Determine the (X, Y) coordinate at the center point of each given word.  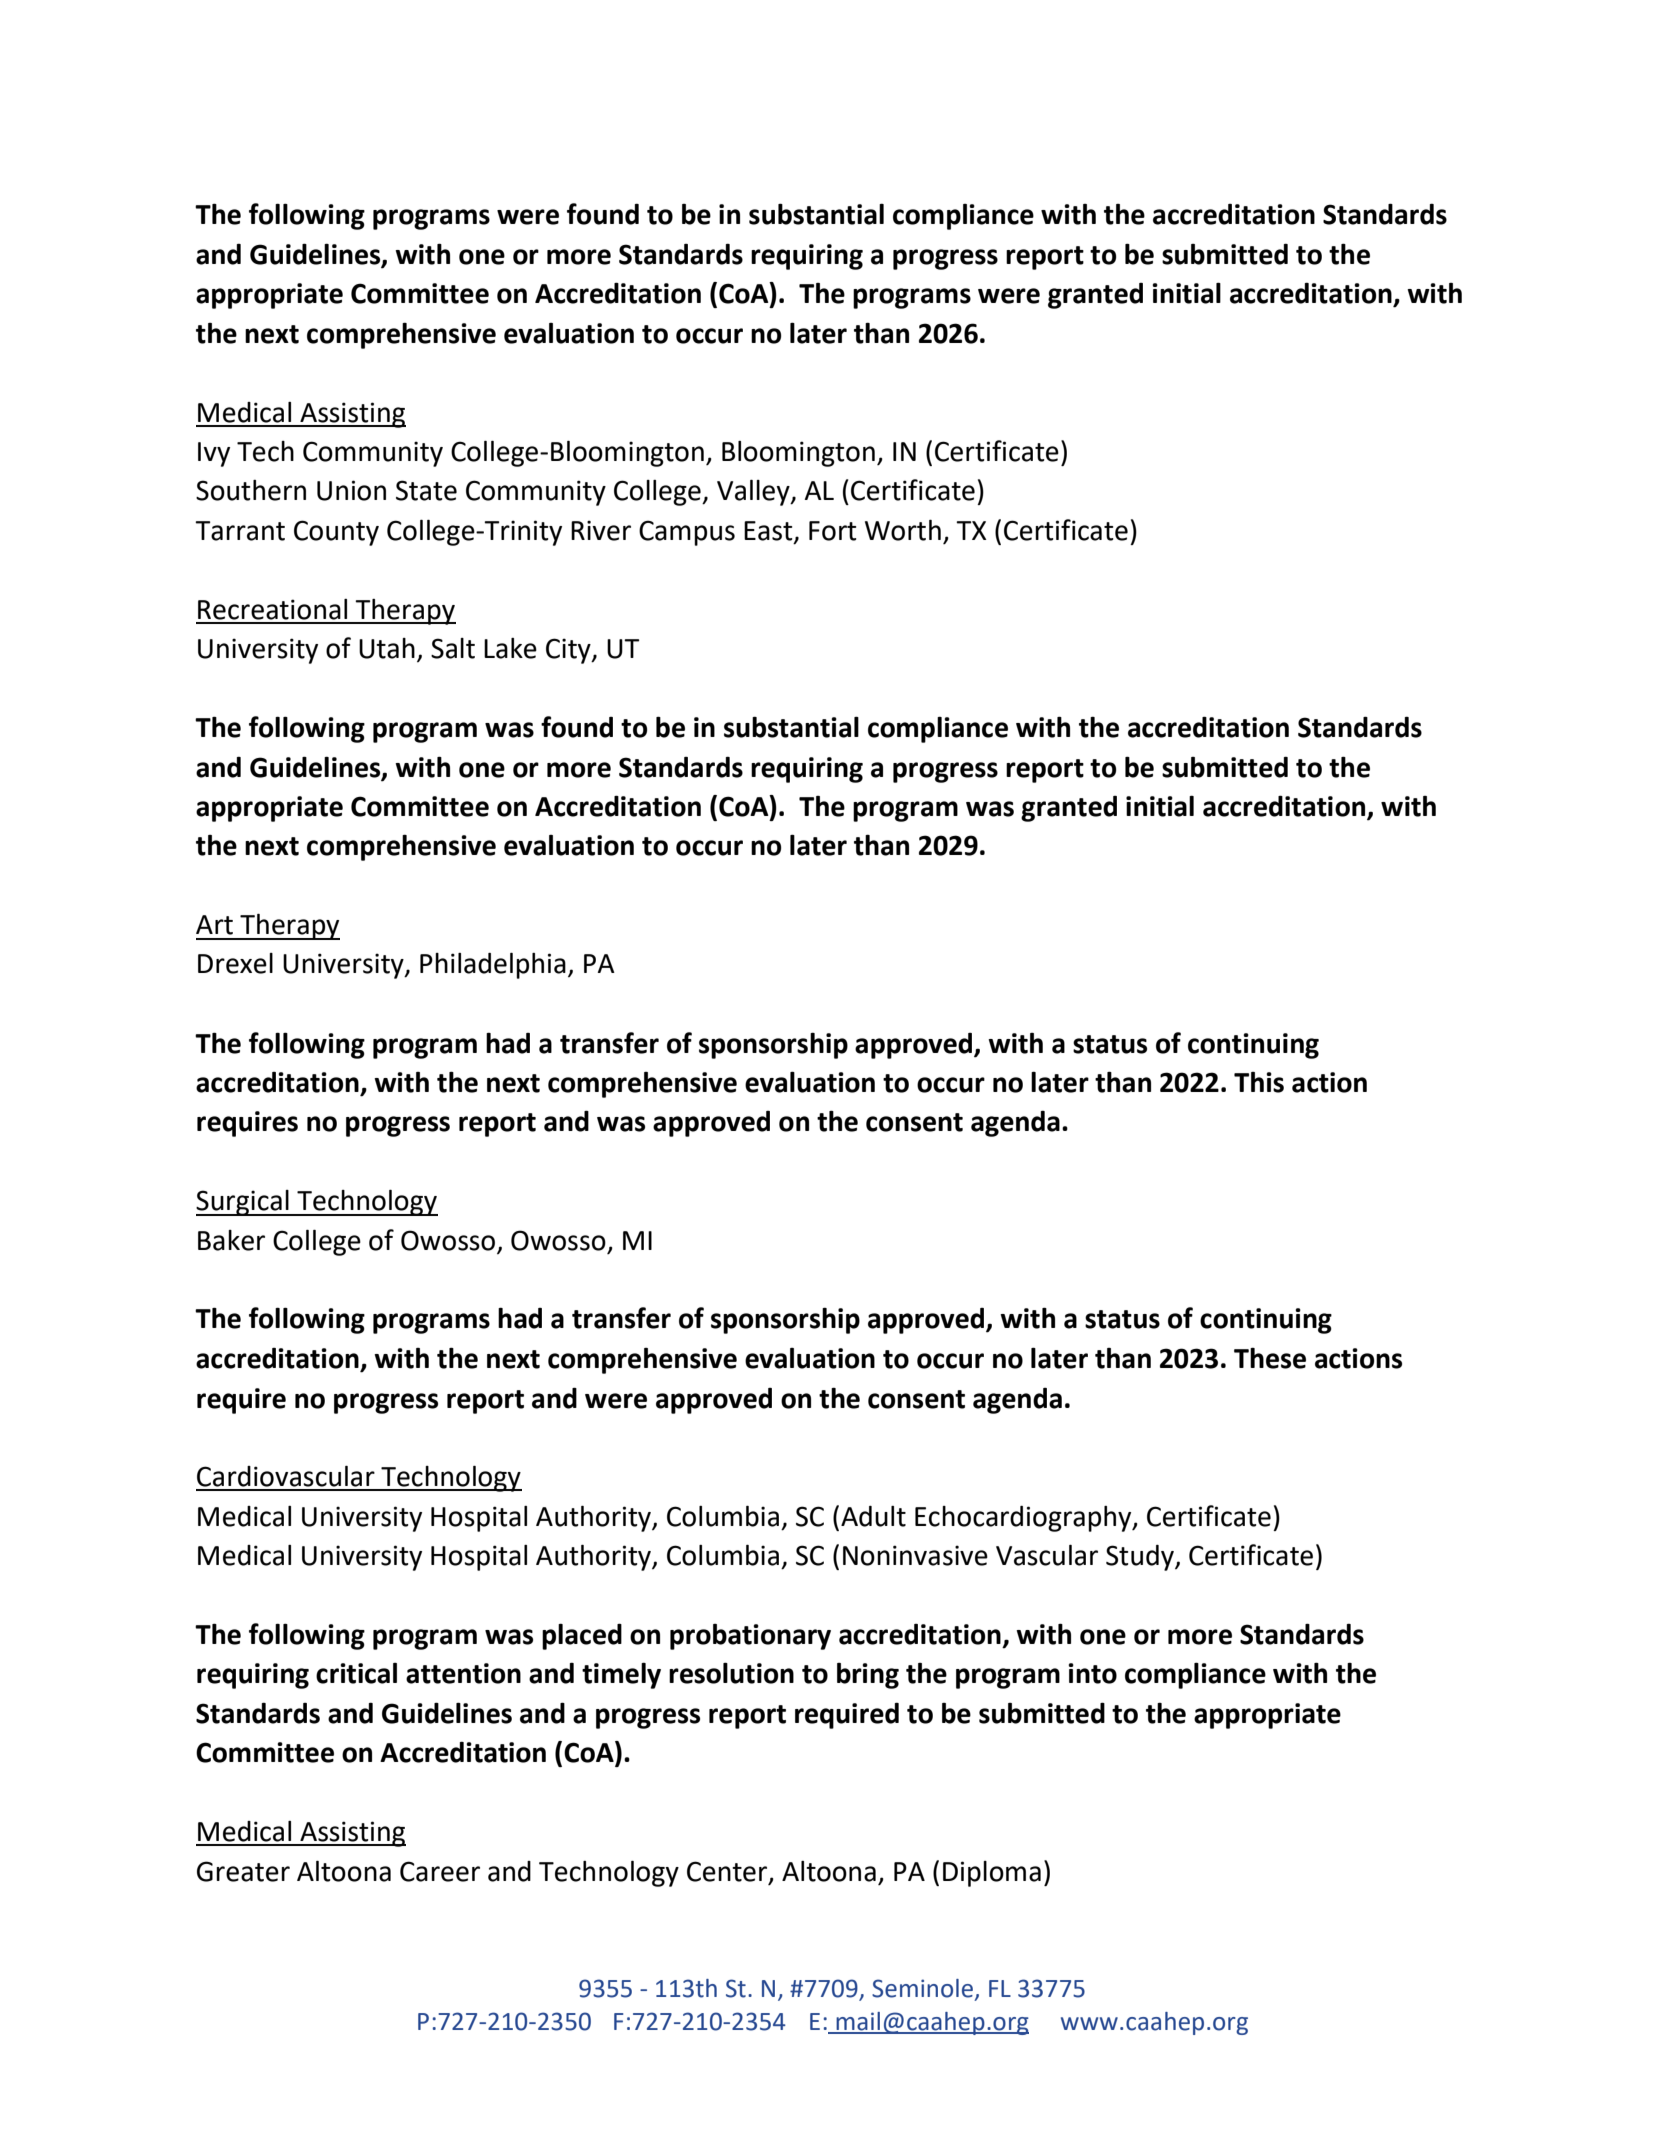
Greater (243, 1871)
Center (728, 1872)
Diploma (992, 1874)
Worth (903, 530)
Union (351, 490)
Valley (754, 492)
